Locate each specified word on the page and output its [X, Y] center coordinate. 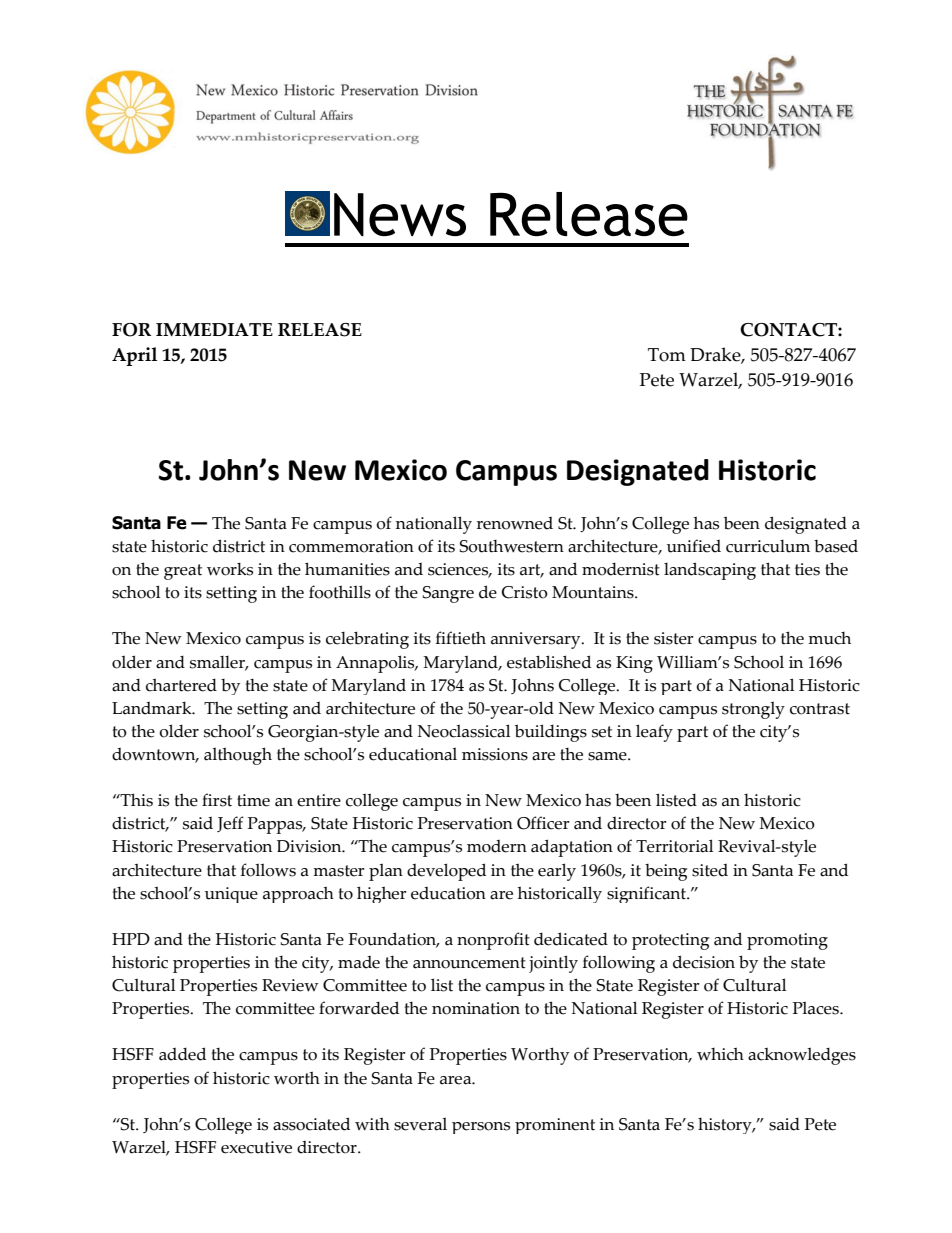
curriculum [768, 546]
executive [256, 1147]
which [720, 1054]
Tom [667, 355]
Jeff [230, 824]
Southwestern [512, 546]
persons [481, 1128]
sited [710, 870]
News [400, 214]
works [230, 569]
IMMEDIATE [214, 330]
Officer [543, 823]
